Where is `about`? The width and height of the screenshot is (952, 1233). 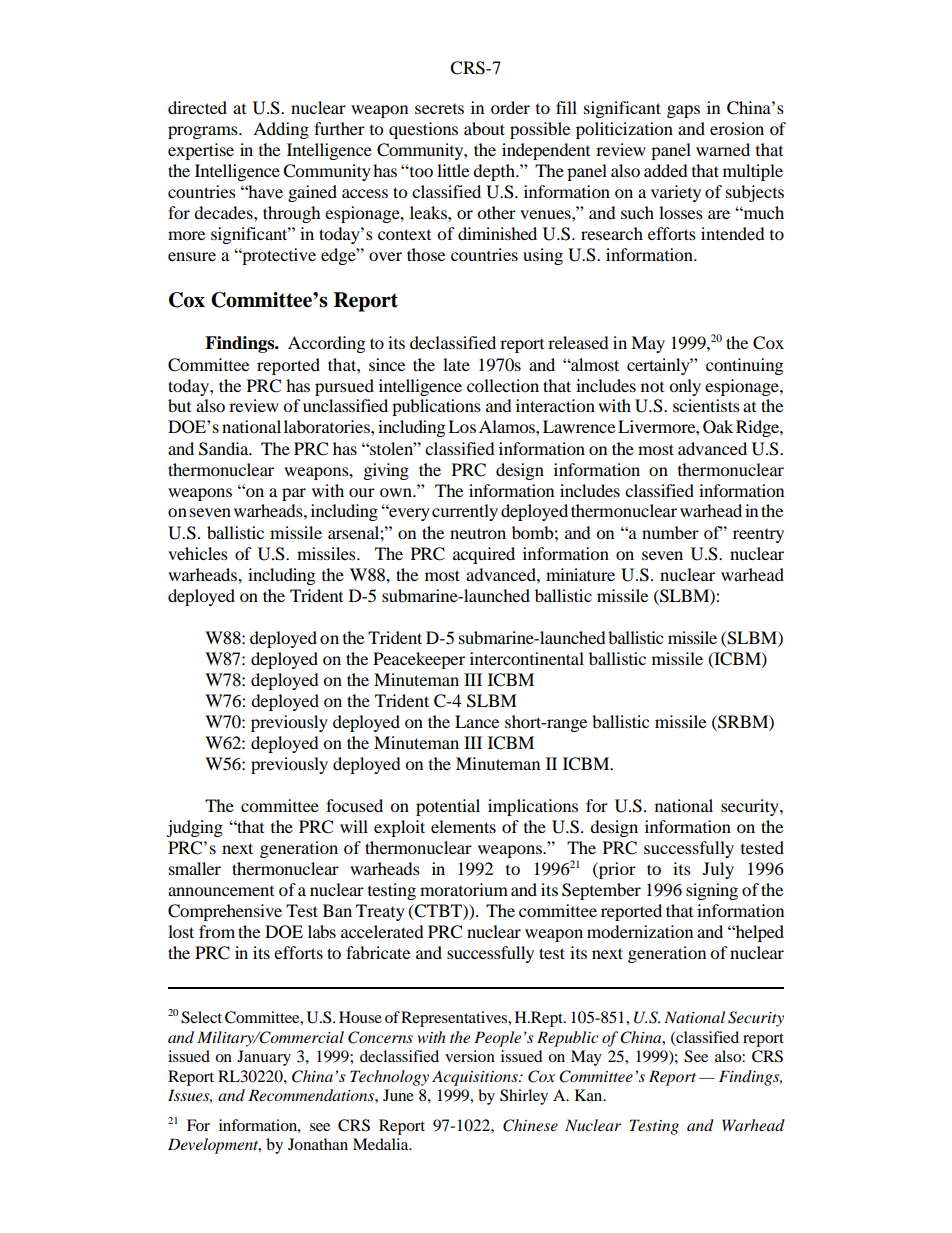 about is located at coordinates (484, 128).
